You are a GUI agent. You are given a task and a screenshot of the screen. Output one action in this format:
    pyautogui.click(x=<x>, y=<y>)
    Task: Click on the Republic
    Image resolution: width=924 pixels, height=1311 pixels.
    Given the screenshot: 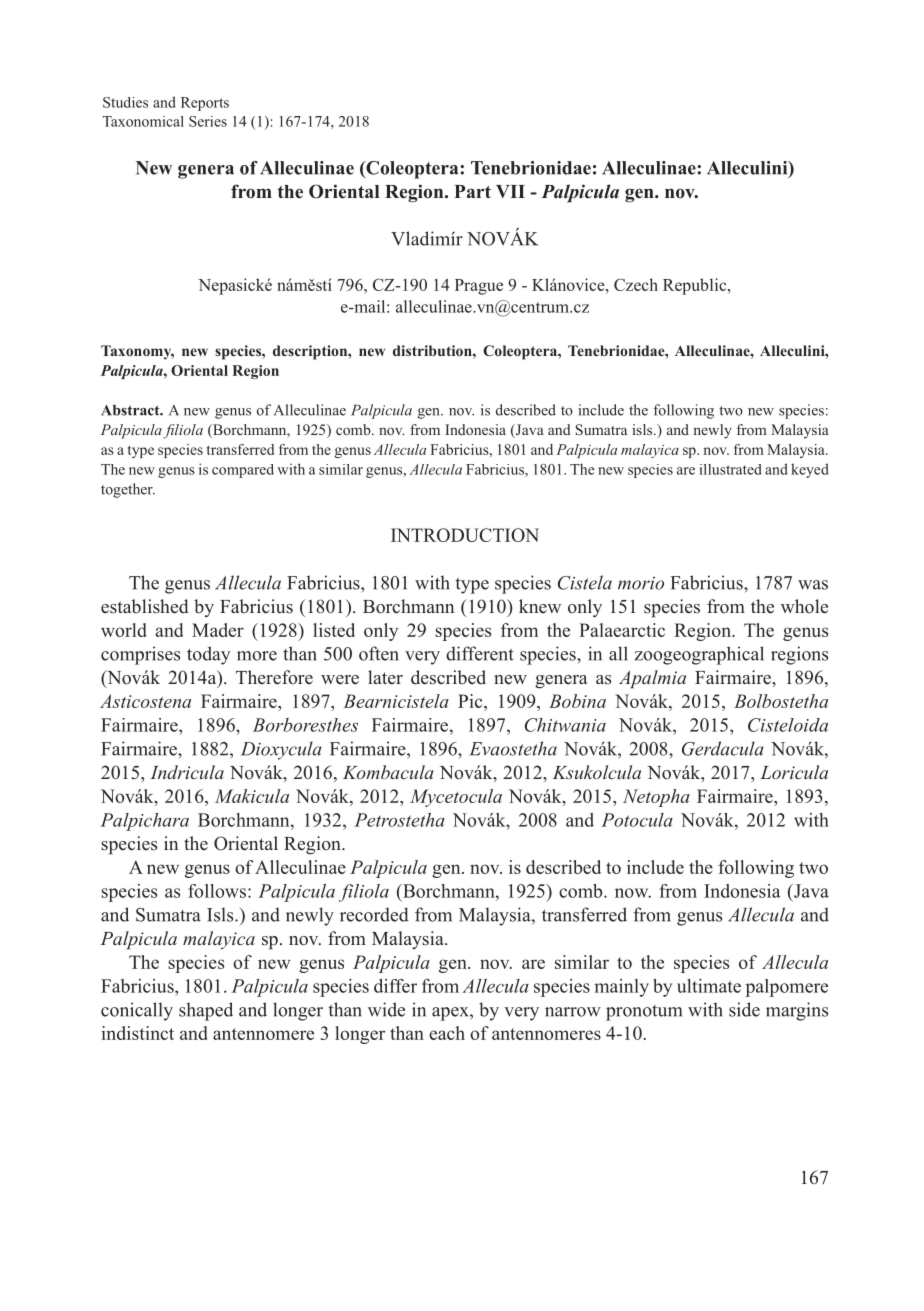 What is the action you would take?
    pyautogui.click(x=696, y=286)
